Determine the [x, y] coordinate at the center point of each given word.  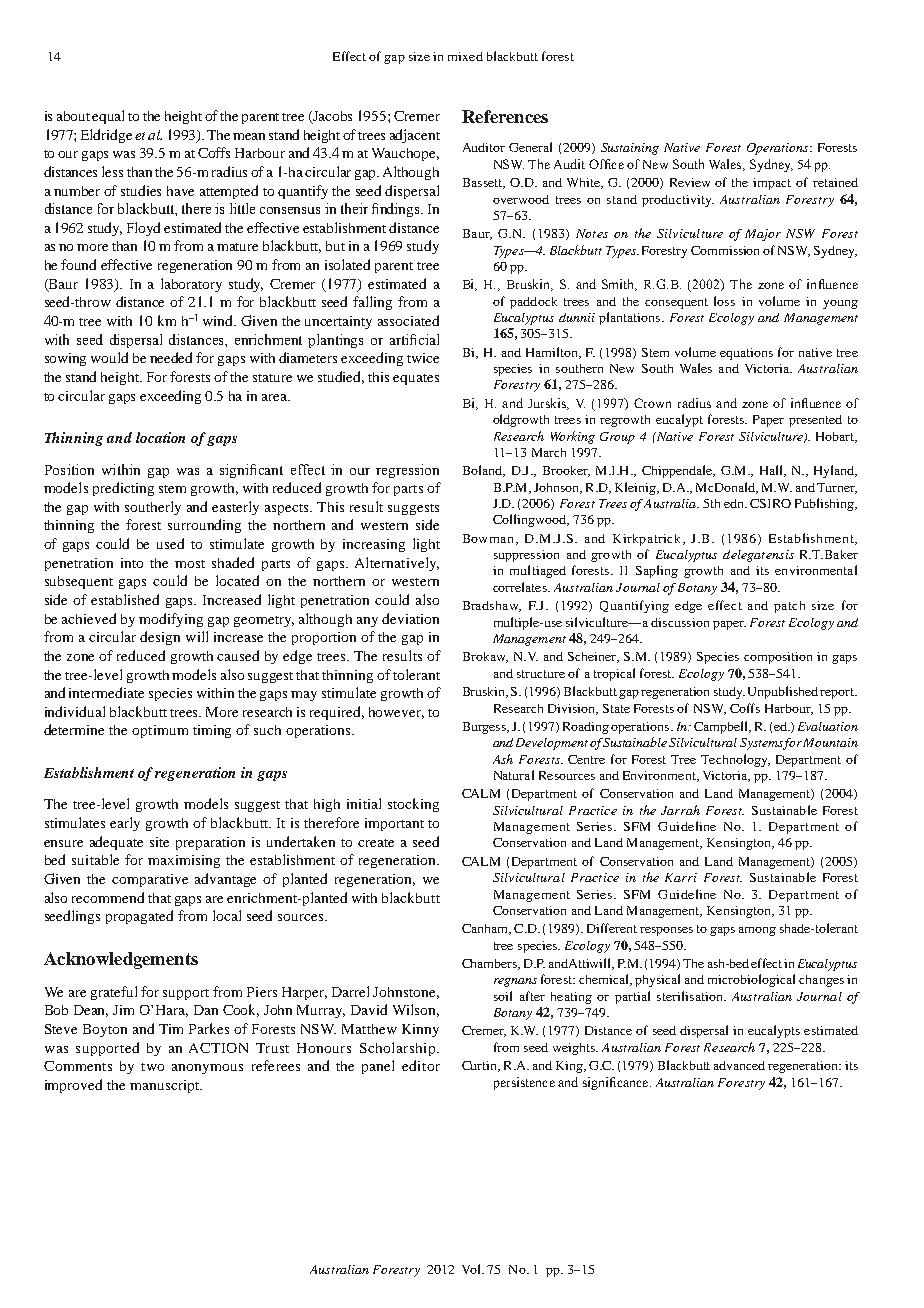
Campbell [722, 727]
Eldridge [106, 136]
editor [421, 1065]
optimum [160, 731]
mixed [465, 56]
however [396, 713]
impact [772, 184]
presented [815, 421]
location [160, 437]
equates [416, 379]
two [152, 1067]
